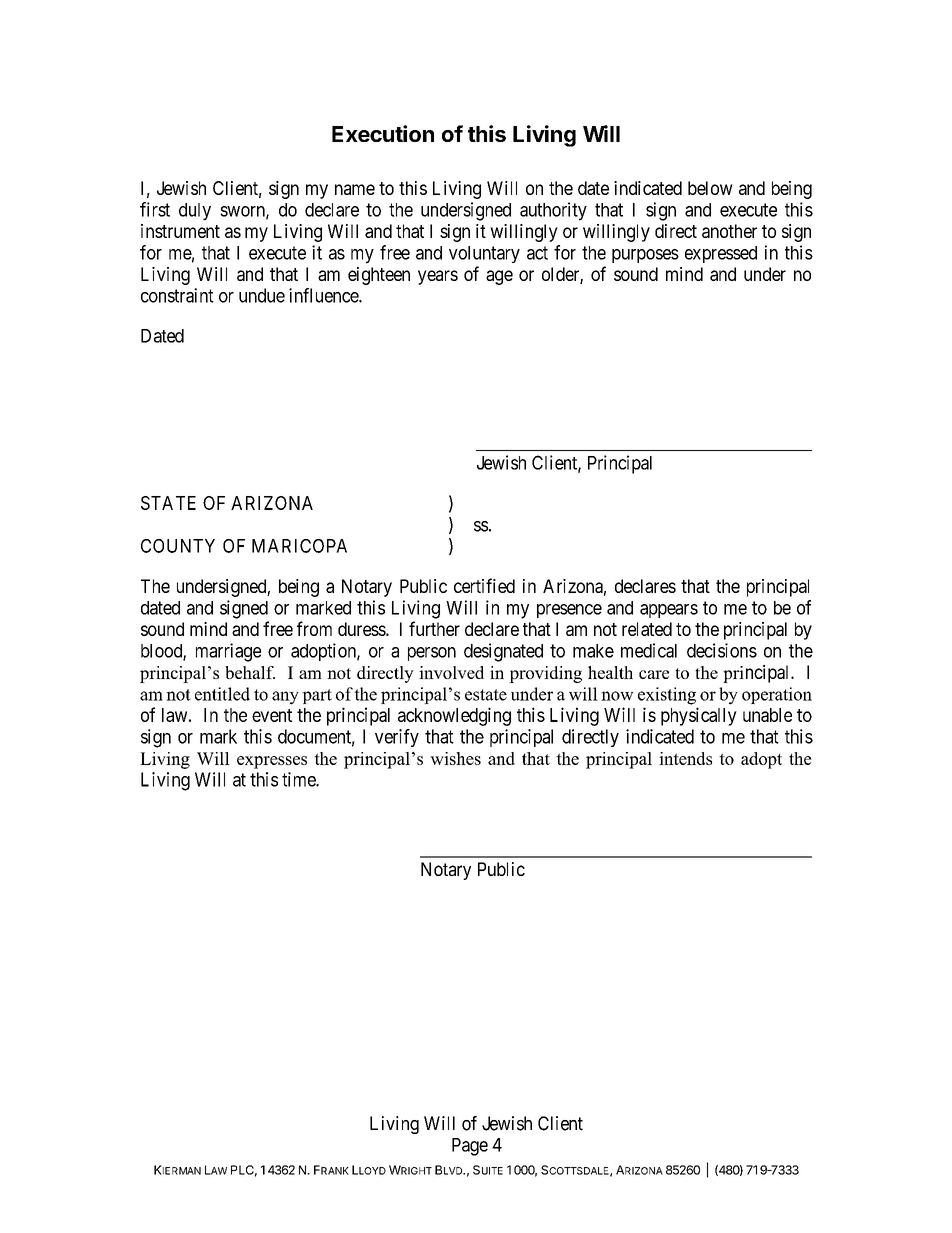 This page has width=952, height=1233. I want to click on wishes, so click(455, 758).
